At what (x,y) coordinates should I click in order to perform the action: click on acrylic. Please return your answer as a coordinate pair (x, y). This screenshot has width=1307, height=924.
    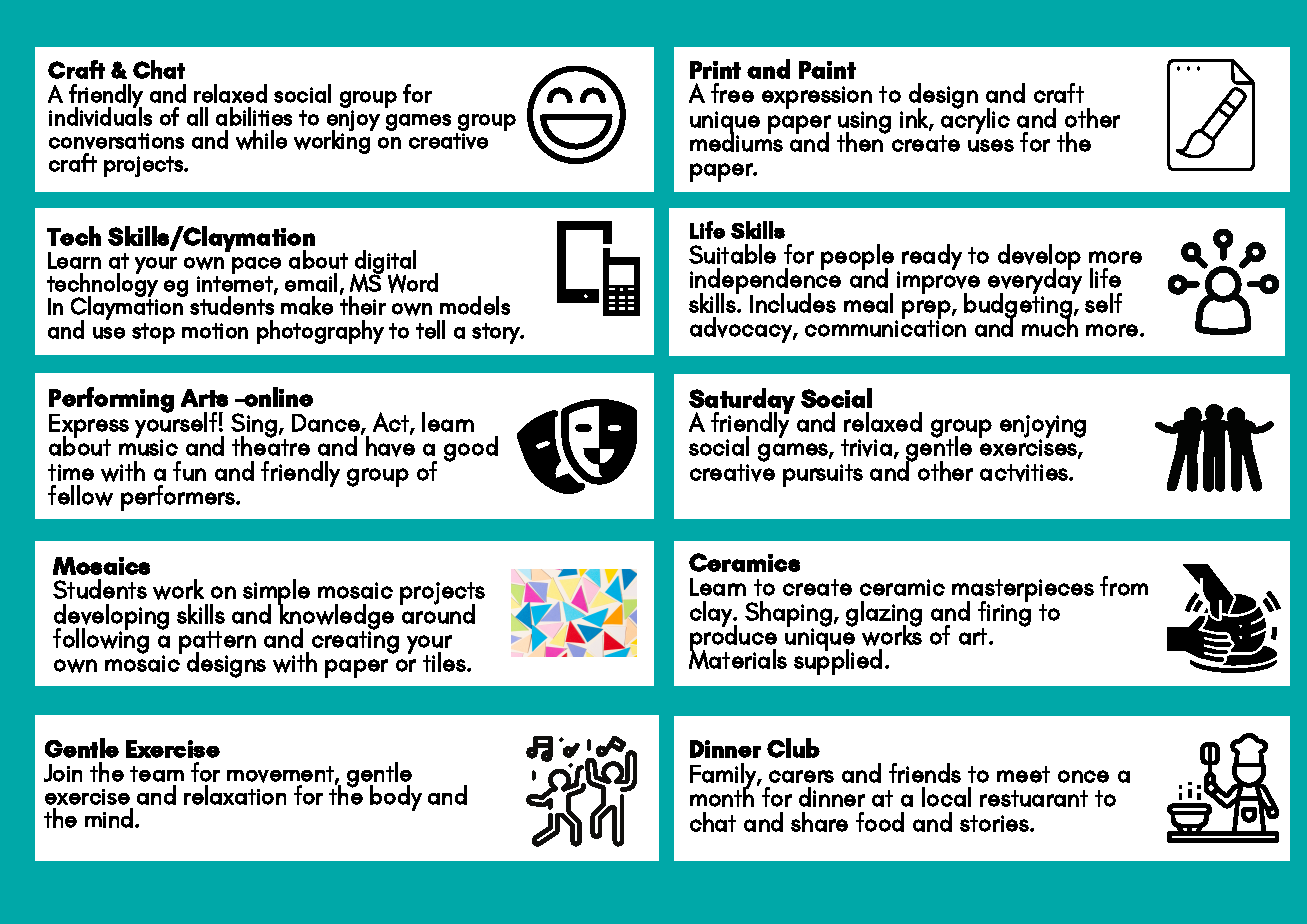
    Looking at the image, I should click on (975, 121).
